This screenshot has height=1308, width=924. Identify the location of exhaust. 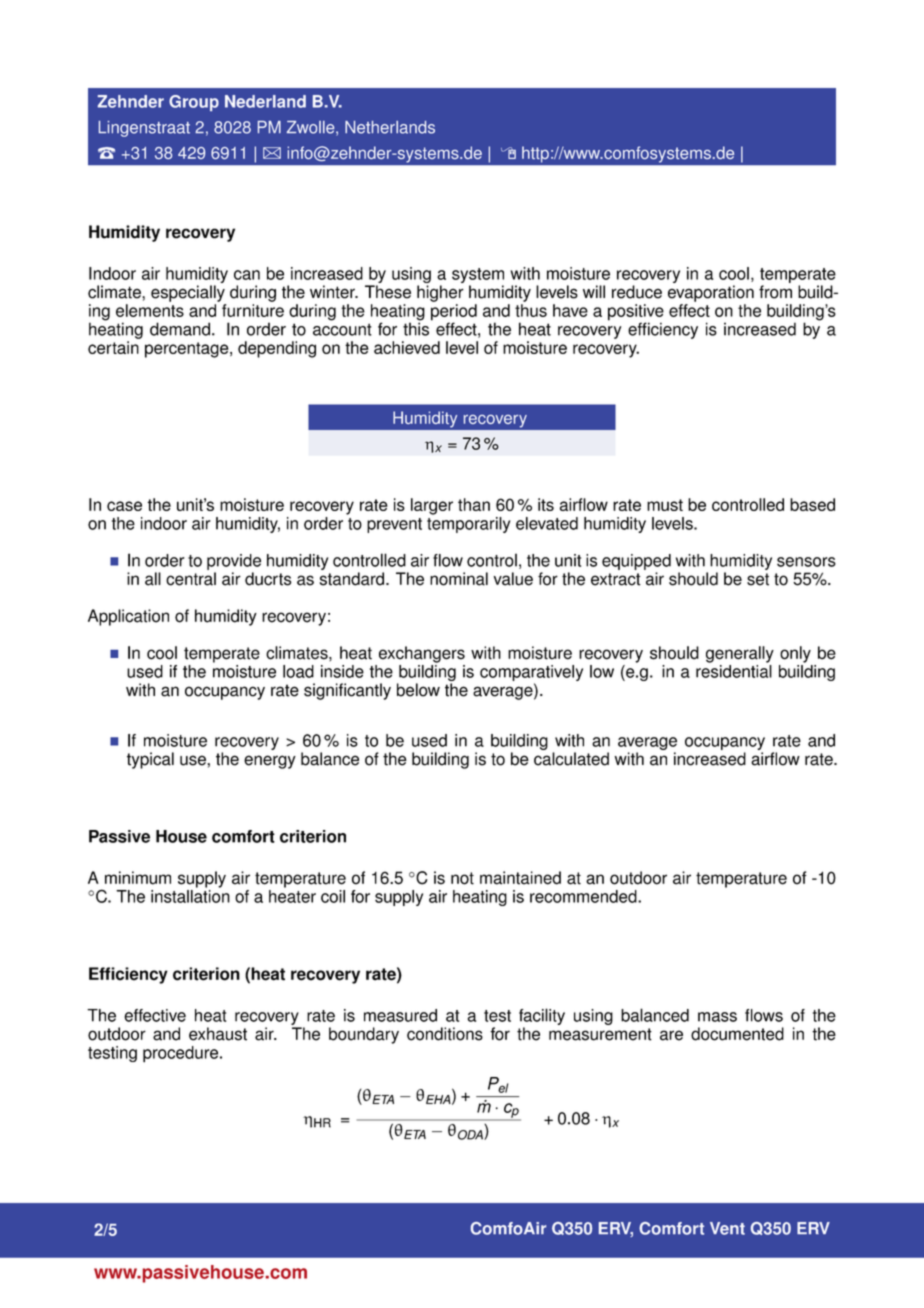
(218, 1034).
